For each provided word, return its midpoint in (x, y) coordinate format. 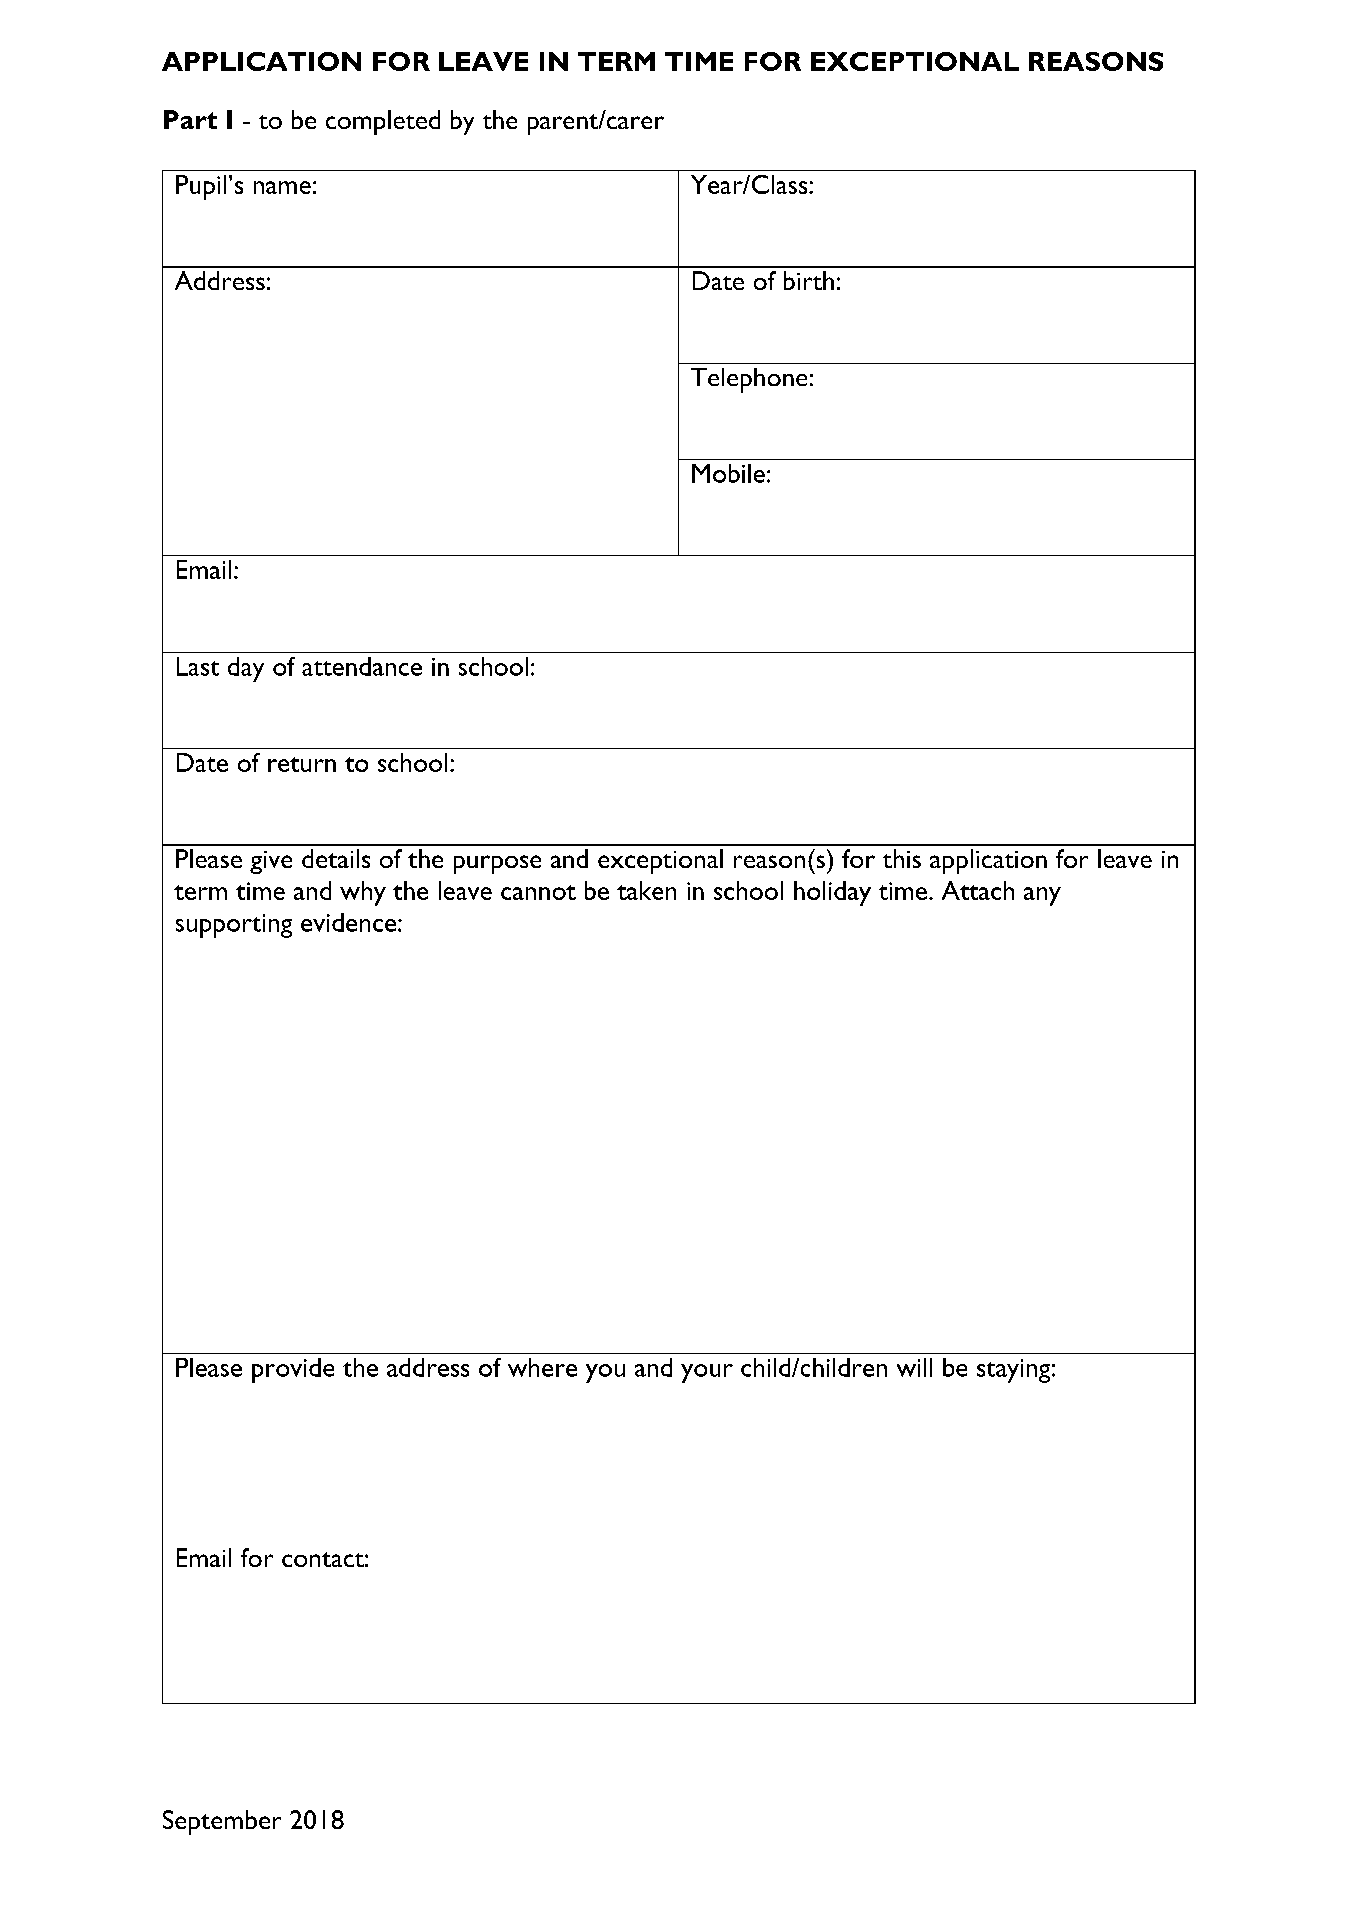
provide (293, 1370)
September (222, 1822)
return (302, 764)
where (542, 1367)
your (707, 1373)
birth (809, 280)
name (282, 187)
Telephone (749, 380)
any (1042, 896)
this (902, 858)
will (914, 1367)
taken (646, 890)
